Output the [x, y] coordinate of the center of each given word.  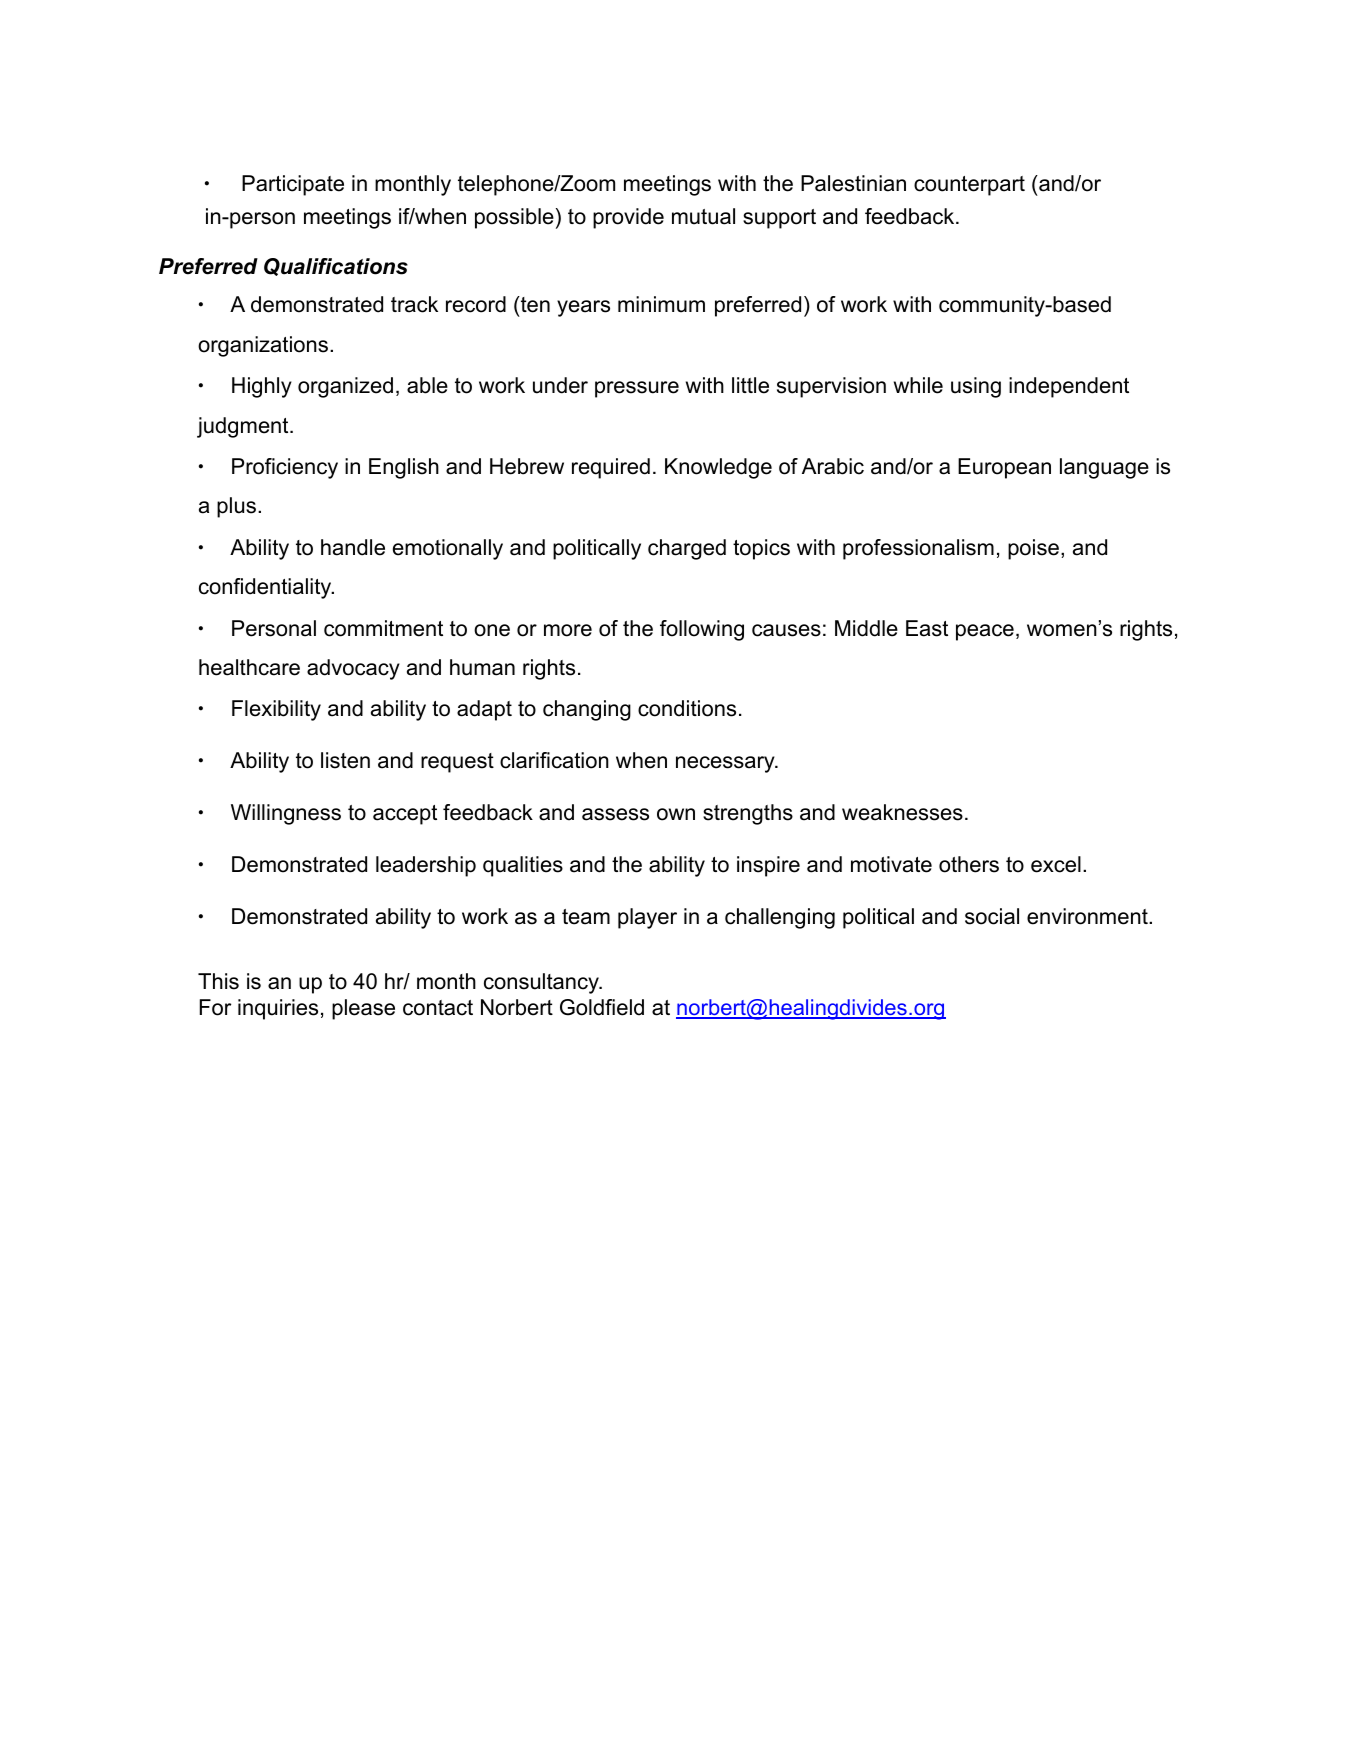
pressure [637, 389]
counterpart [969, 186]
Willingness [286, 814]
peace [985, 632]
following [702, 630]
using [976, 387]
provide [628, 218]
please [363, 1009]
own [676, 814]
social [992, 916]
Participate [293, 185]
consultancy [542, 983]
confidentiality [266, 588]
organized [345, 387]
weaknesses [902, 812]
